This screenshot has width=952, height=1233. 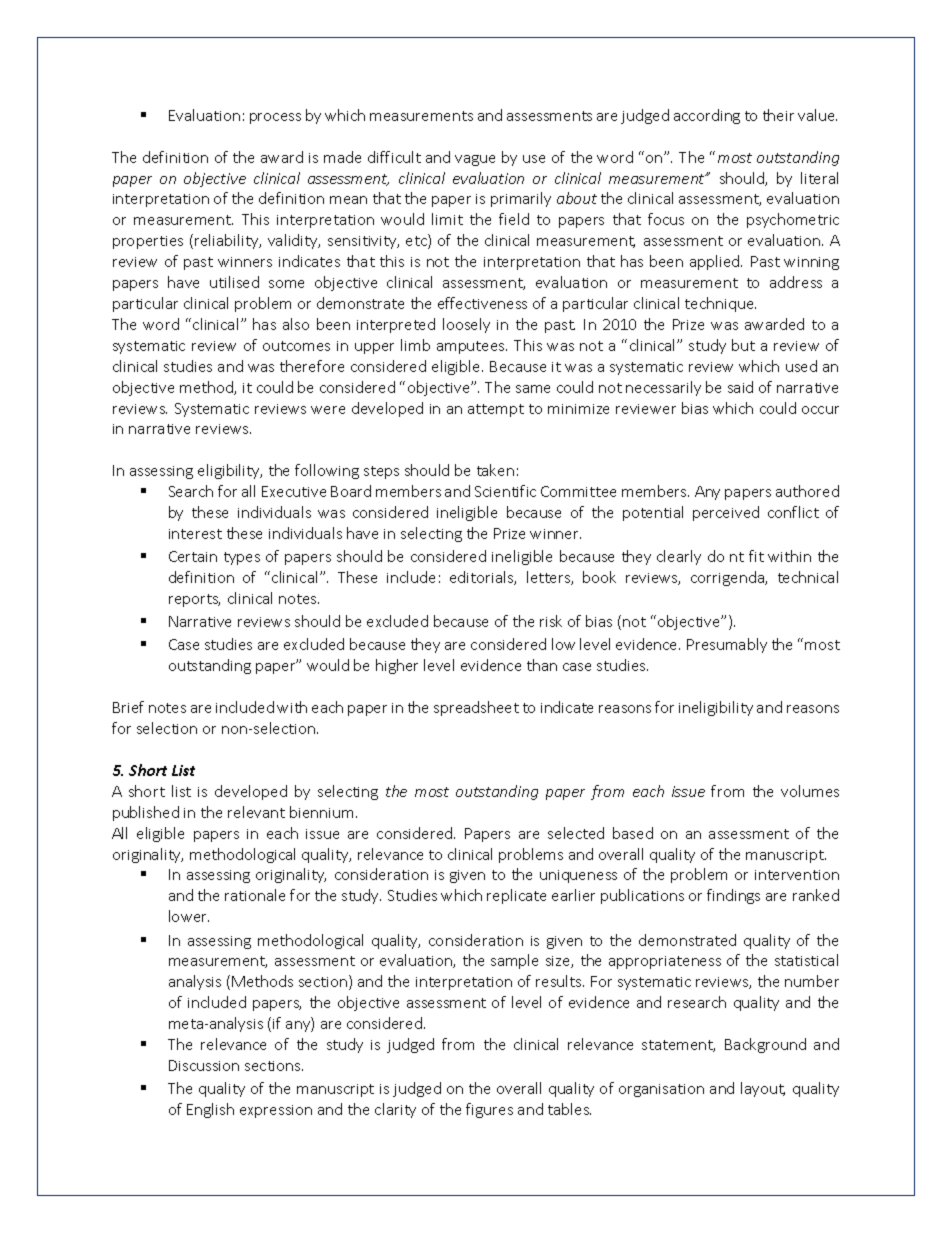 What do you see at coordinates (275, 118) in the screenshot?
I see `process` at bounding box center [275, 118].
